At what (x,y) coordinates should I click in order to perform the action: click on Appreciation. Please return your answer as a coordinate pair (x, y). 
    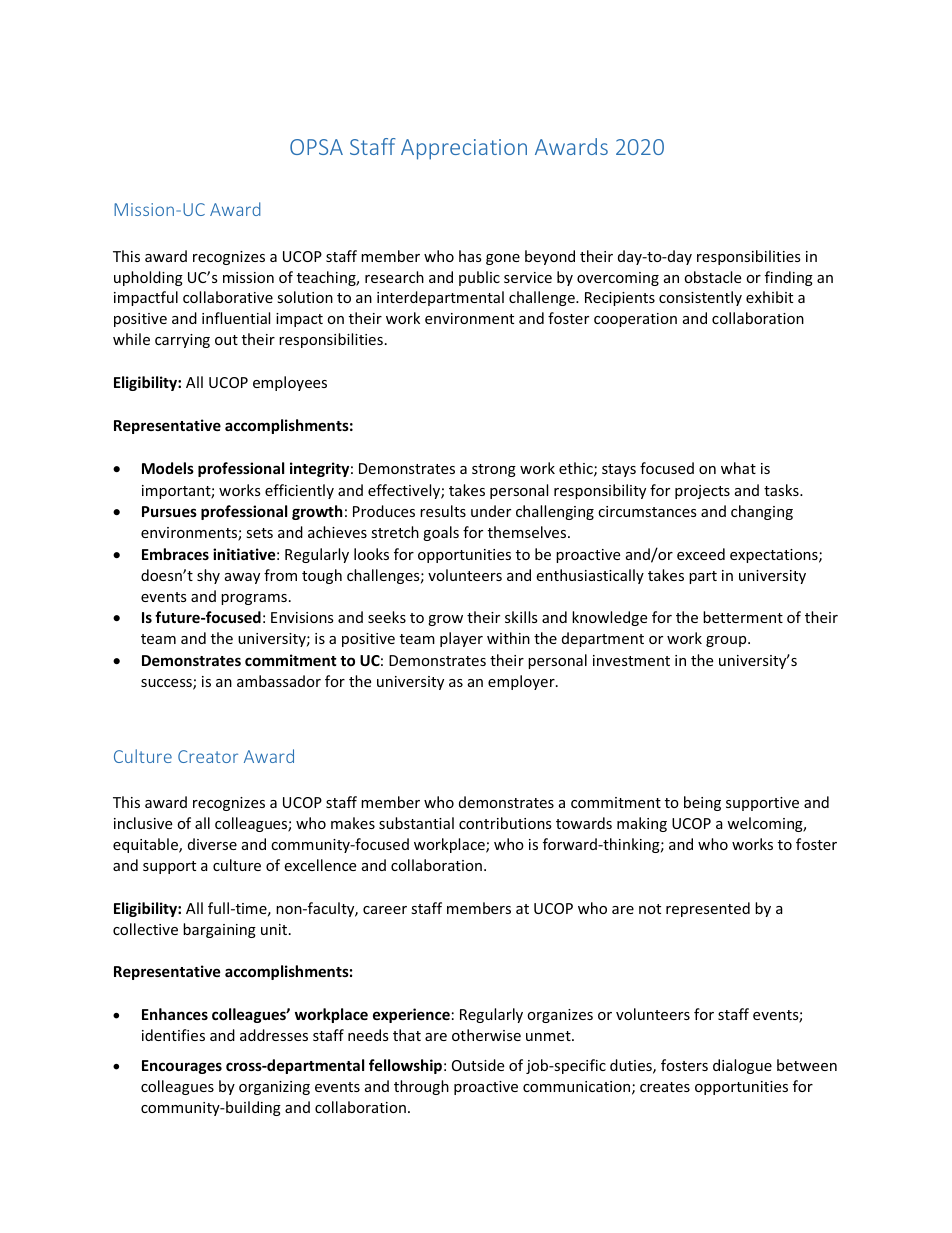
    Looking at the image, I should click on (464, 149).
